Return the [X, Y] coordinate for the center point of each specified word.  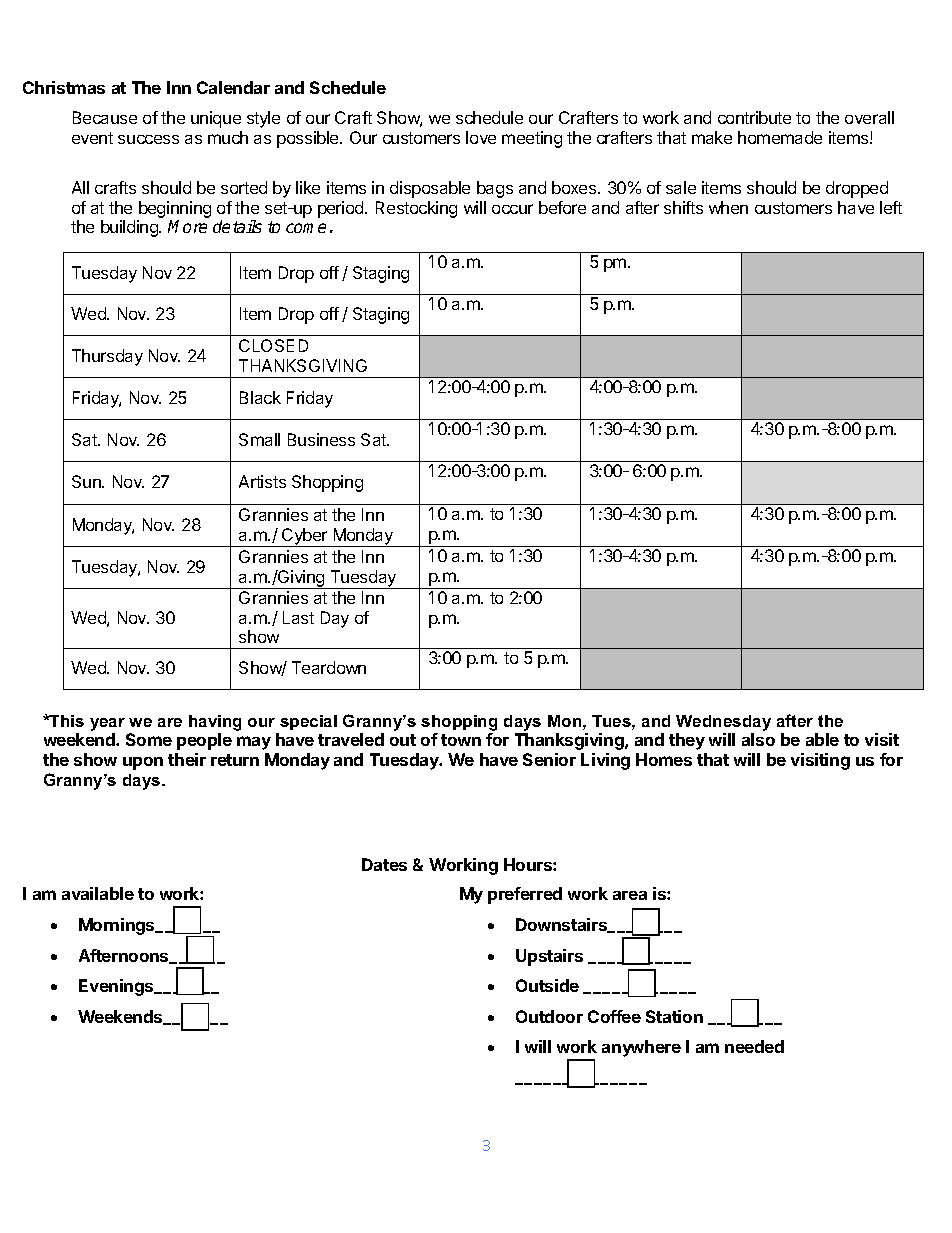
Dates [384, 864]
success [148, 139]
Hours [529, 864]
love [481, 137]
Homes [664, 759]
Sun [87, 481]
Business [321, 439]
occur [512, 209]
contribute [754, 117]
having [215, 723]
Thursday [107, 357]
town [461, 740]
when [728, 207]
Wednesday [723, 723]
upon [143, 763]
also [758, 739]
